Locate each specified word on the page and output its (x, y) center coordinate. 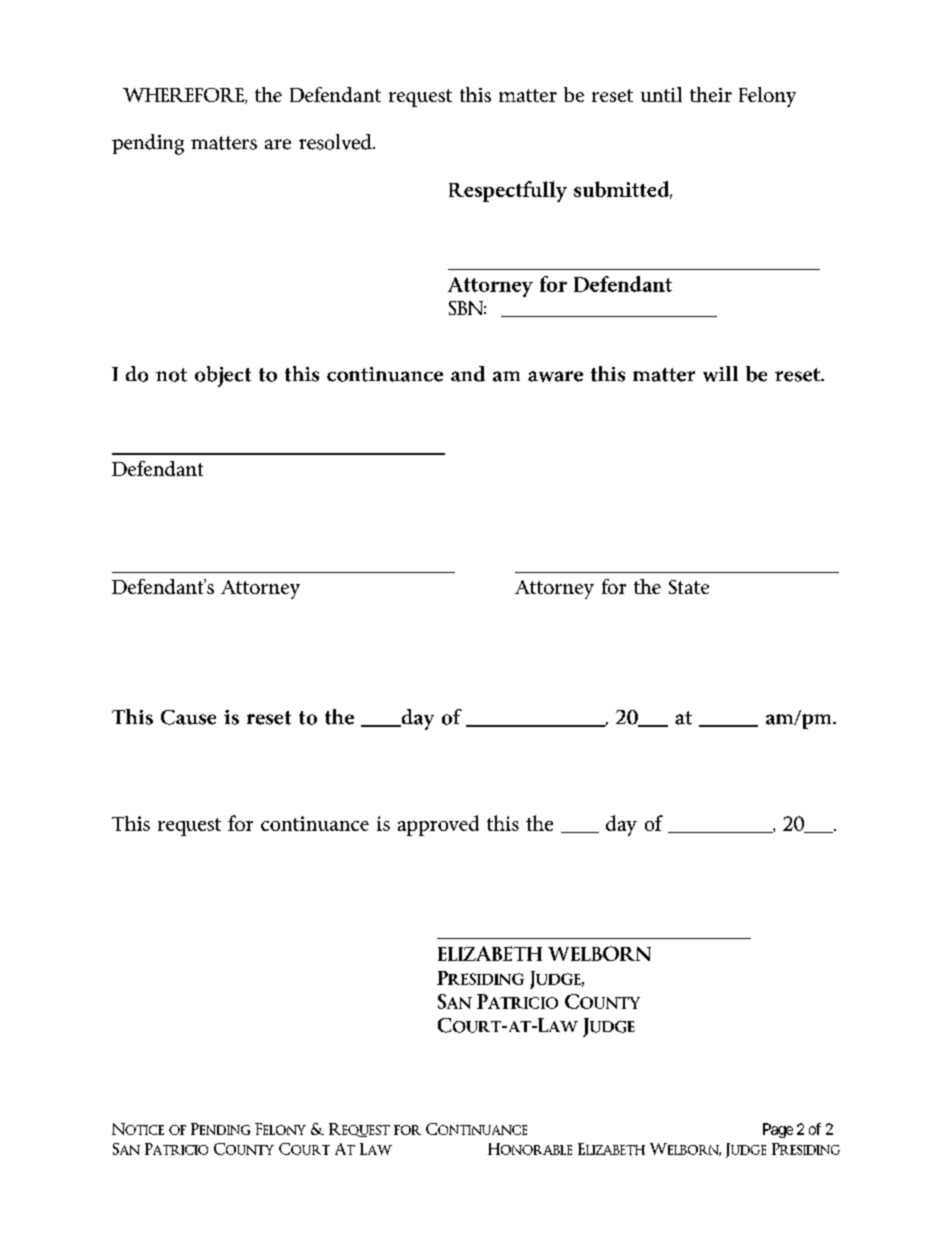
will (720, 374)
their (711, 94)
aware (555, 376)
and (468, 374)
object (223, 376)
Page (778, 1130)
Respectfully (508, 191)
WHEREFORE (184, 96)
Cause (188, 717)
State (689, 587)
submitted (623, 190)
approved (438, 825)
